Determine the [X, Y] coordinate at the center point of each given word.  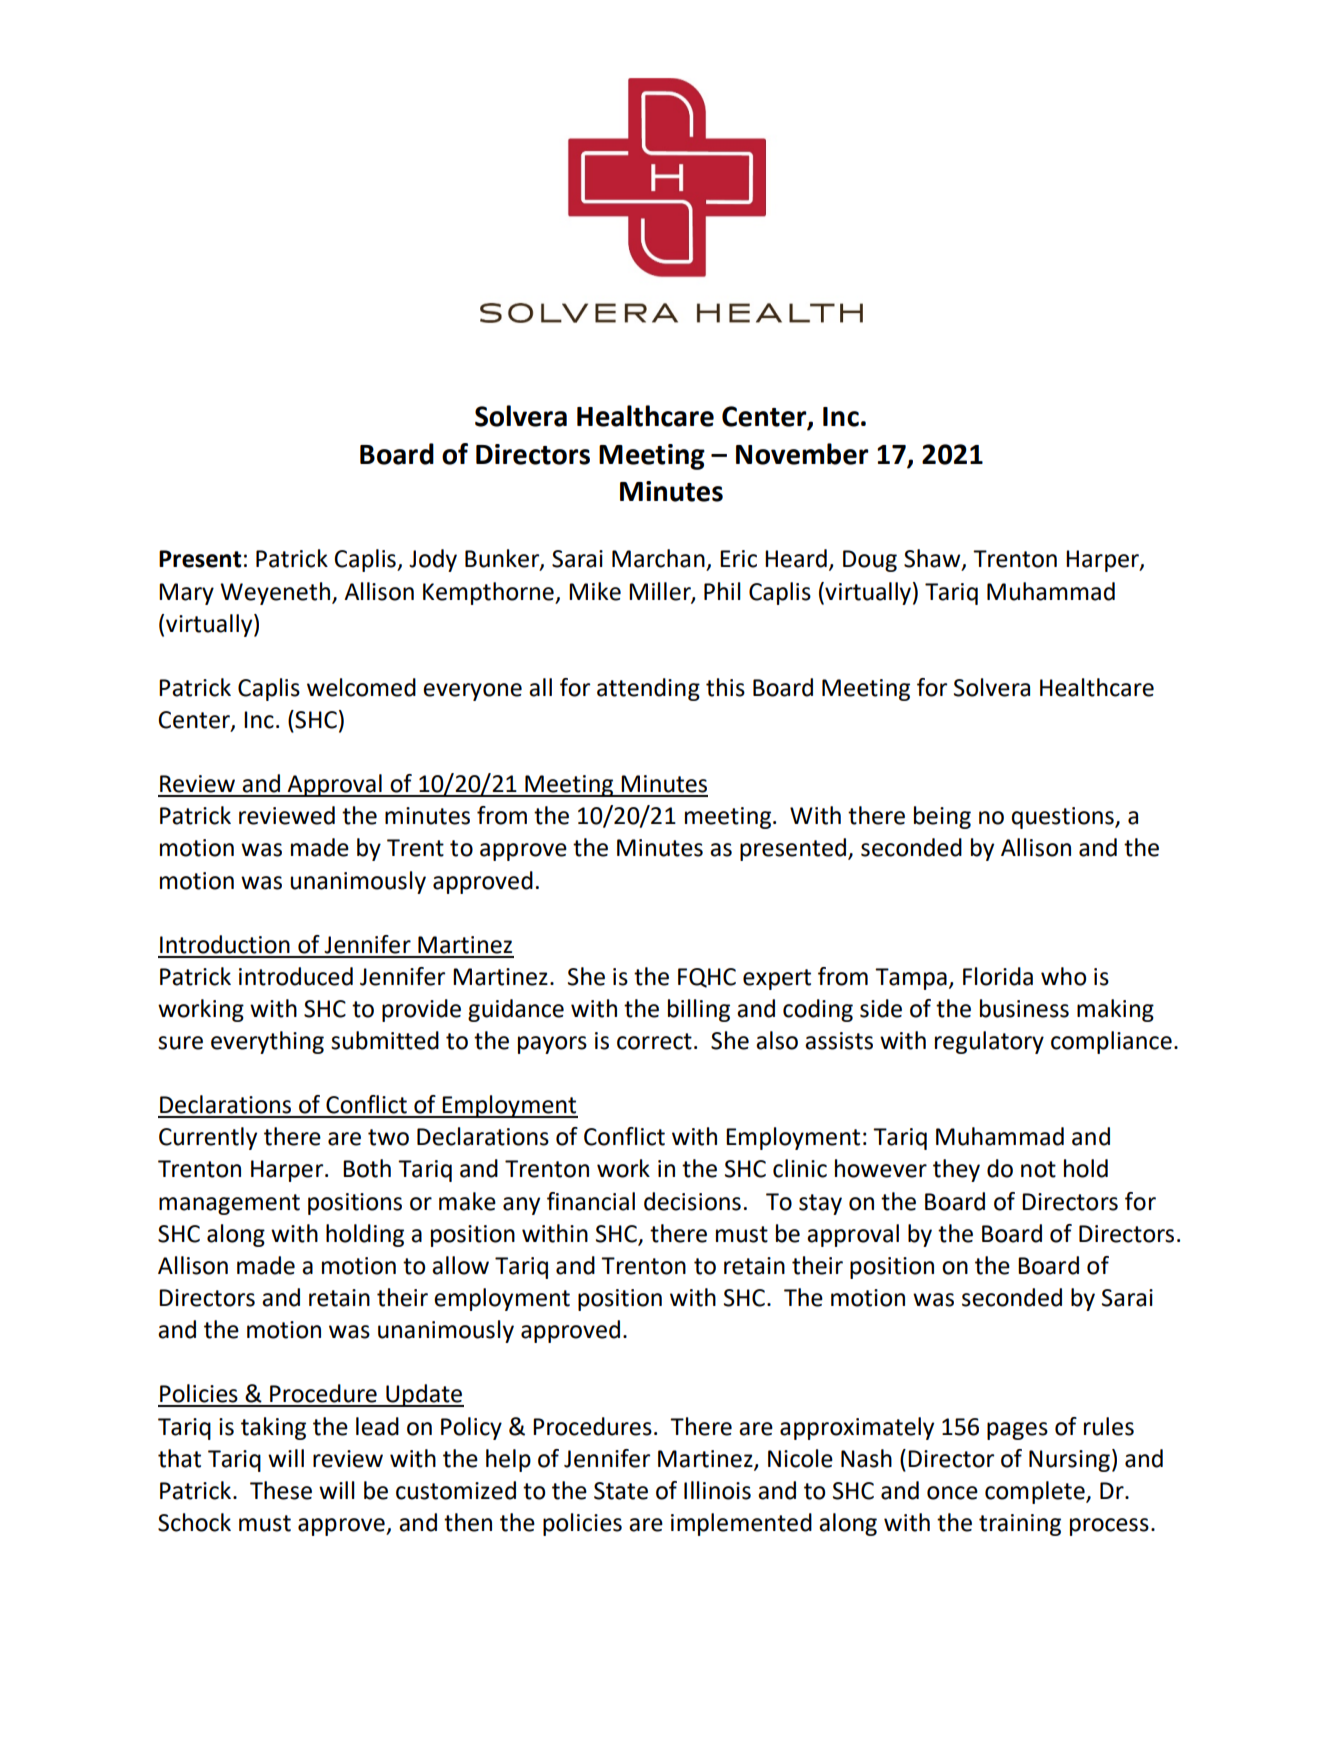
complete [1036, 1492]
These [281, 1490]
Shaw [933, 559]
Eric [738, 559]
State [621, 1491]
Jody [433, 560]
